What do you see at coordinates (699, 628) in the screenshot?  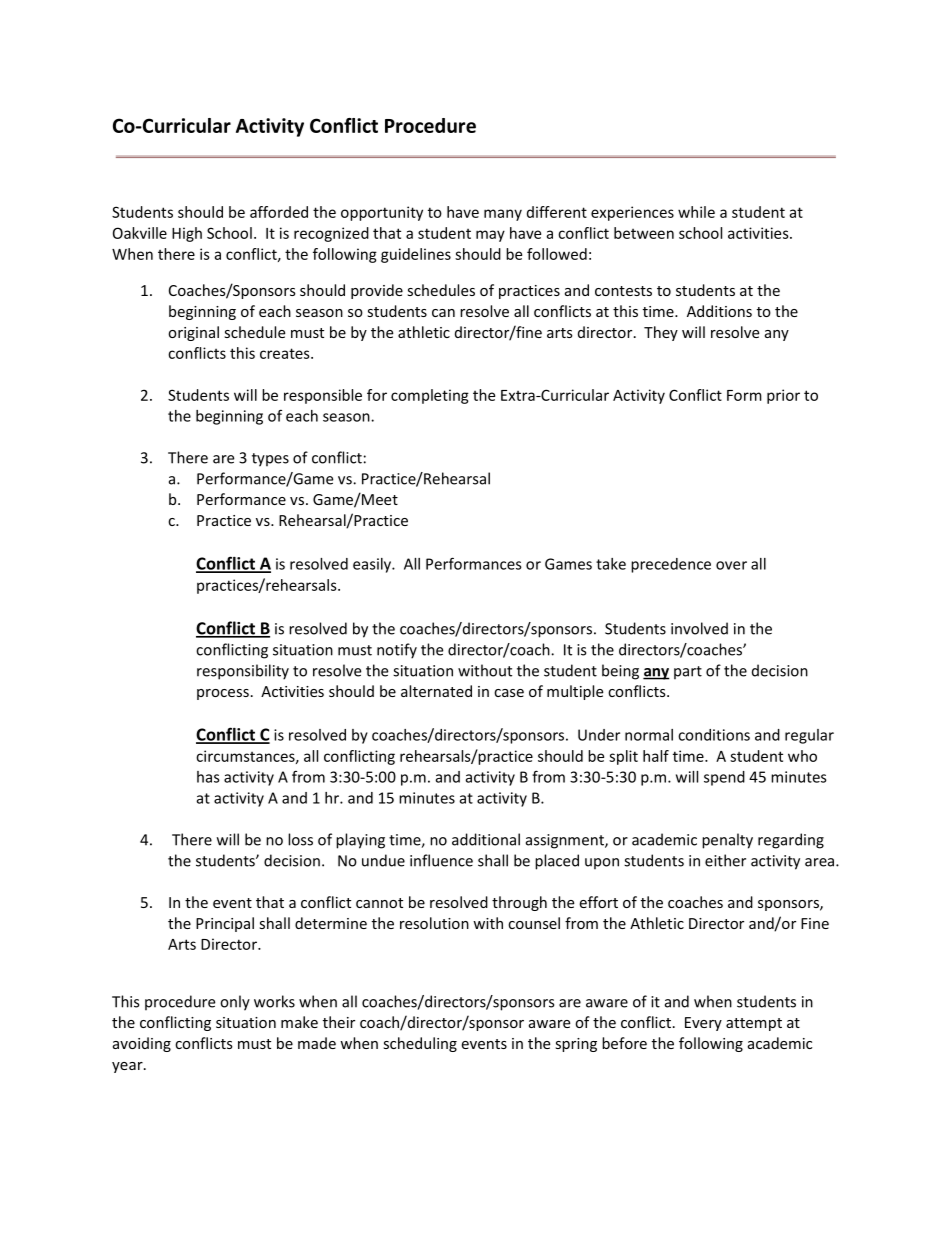 I see `involved` at bounding box center [699, 628].
